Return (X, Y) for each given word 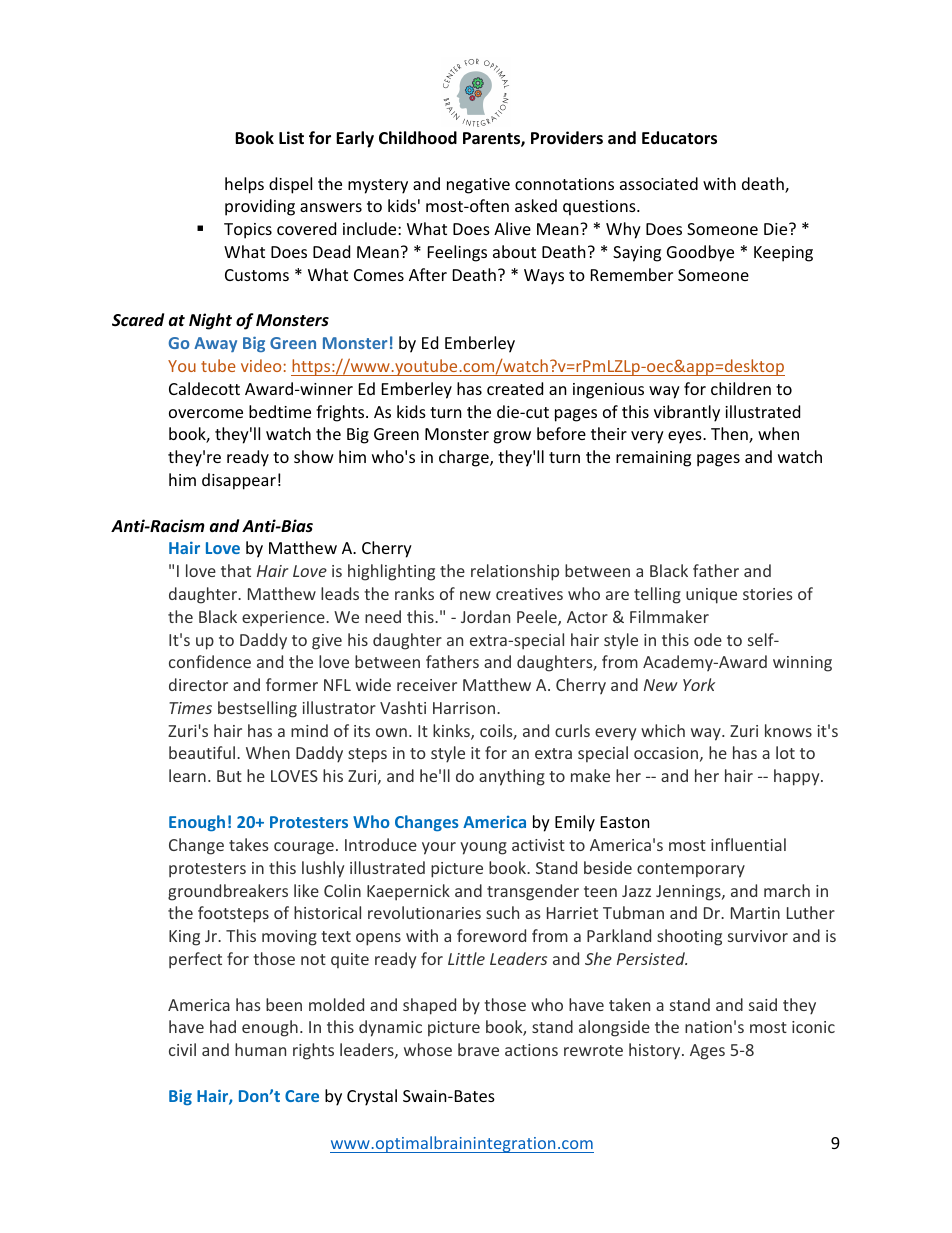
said (763, 1004)
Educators (679, 138)
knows (788, 730)
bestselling (257, 709)
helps (244, 185)
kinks (452, 732)
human (260, 1049)
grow (512, 437)
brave (478, 1049)
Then (730, 435)
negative (478, 186)
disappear (239, 481)
